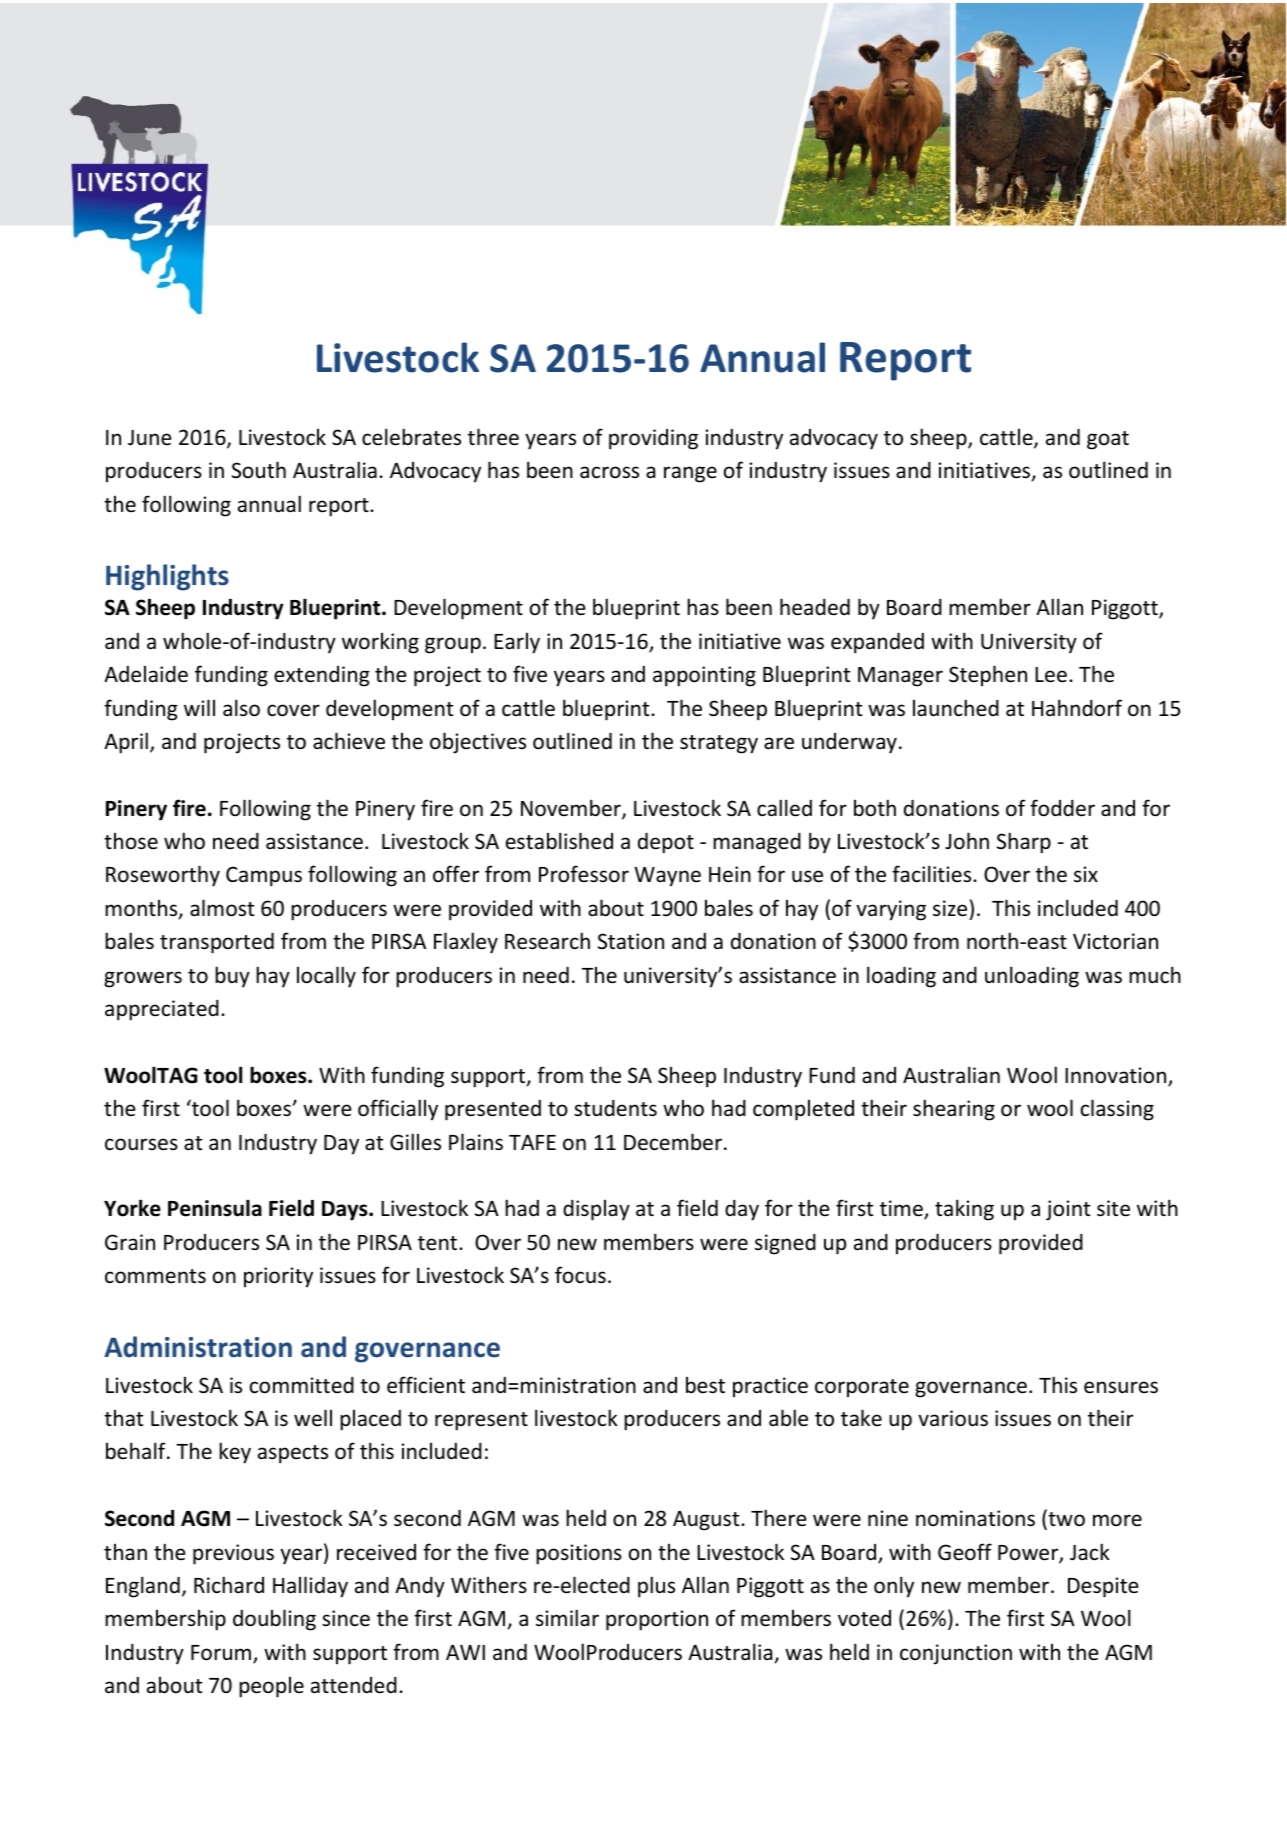 The height and width of the document is (1821, 1287). What do you see at coordinates (1024, 843) in the document?
I see `Sharp` at bounding box center [1024, 843].
